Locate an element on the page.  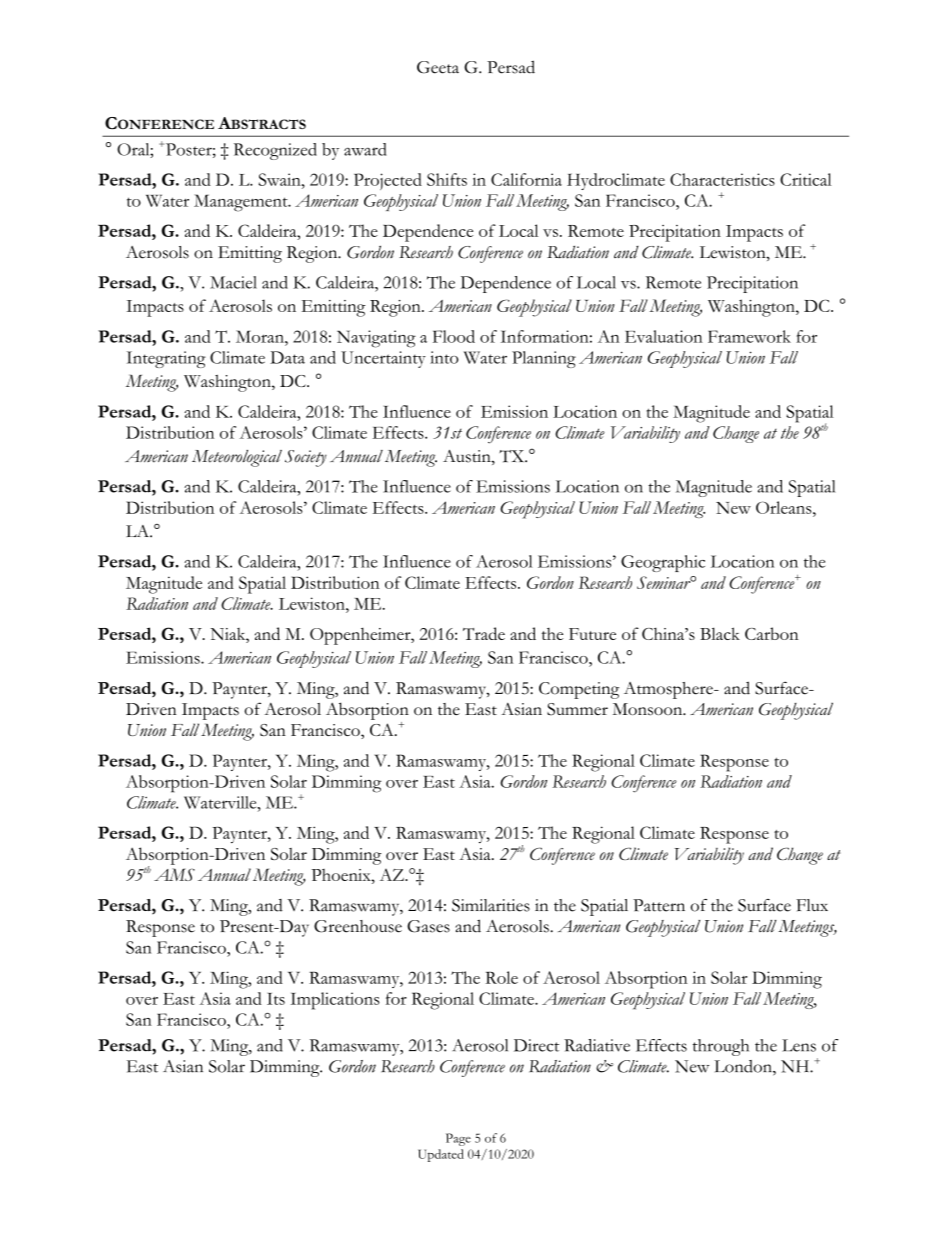
Summer is located at coordinates (577, 709).
